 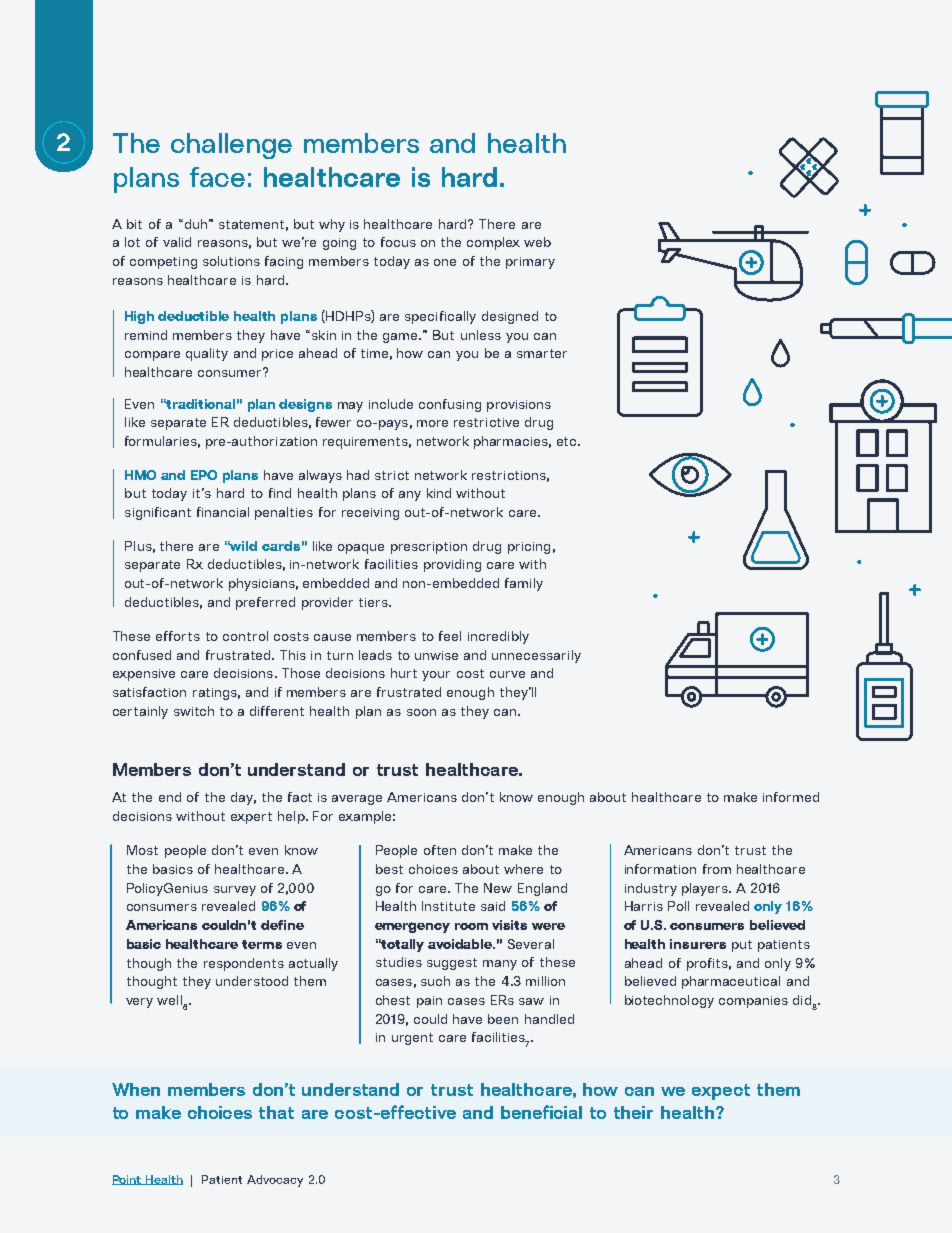 What do you see at coordinates (541, 1112) in the screenshot?
I see `beneficial` at bounding box center [541, 1112].
